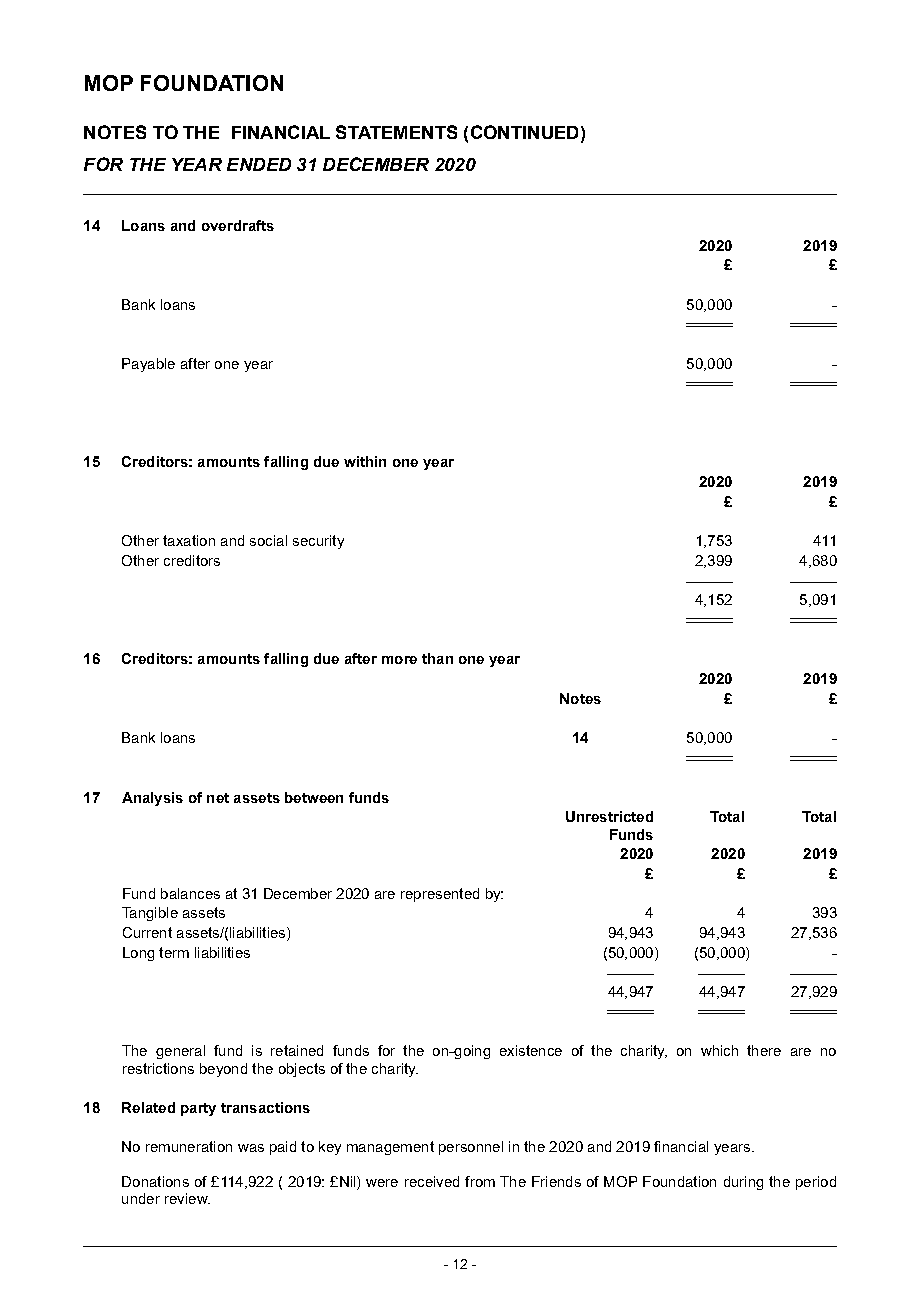  I want to click on represented, so click(440, 895).
